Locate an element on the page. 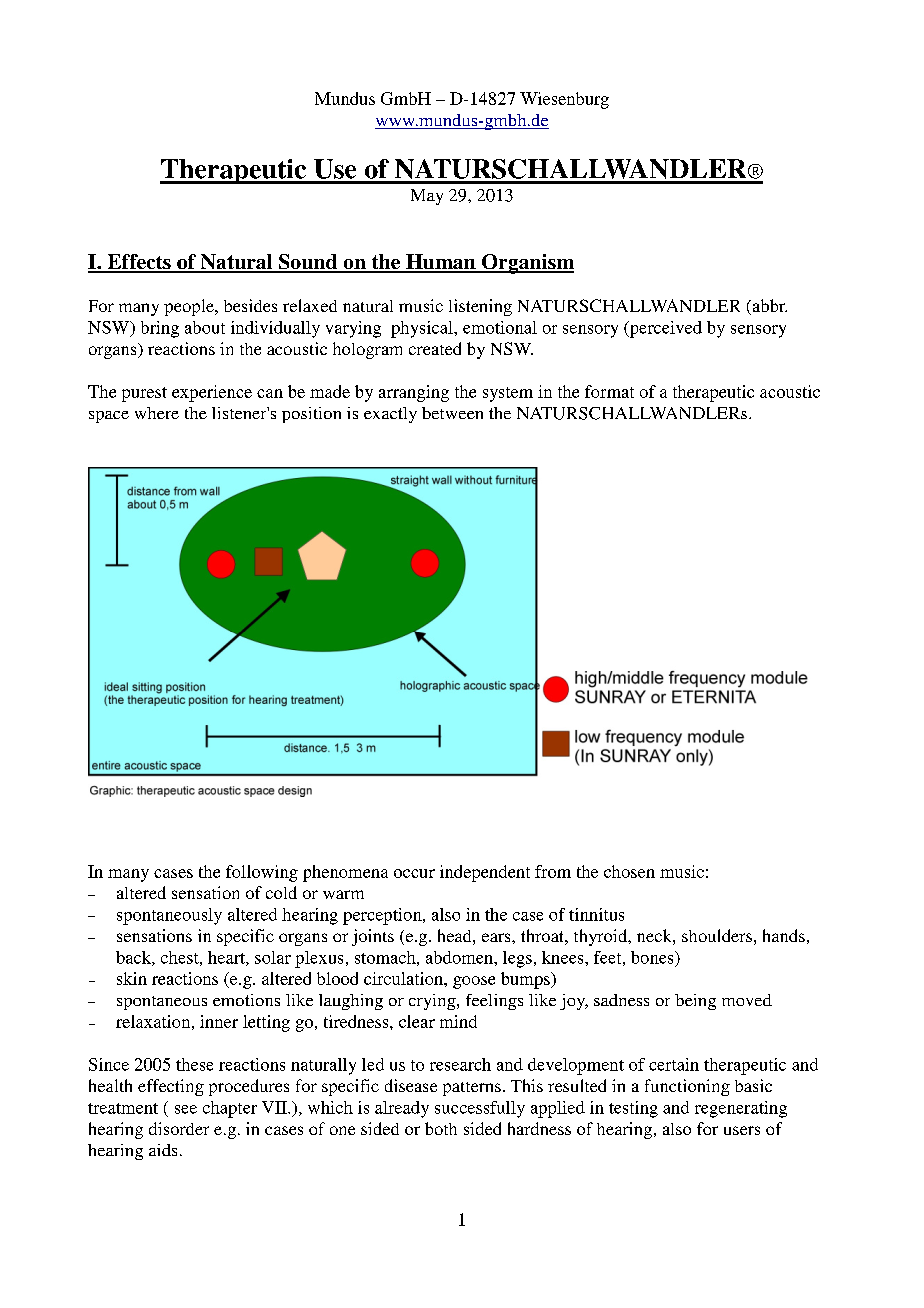 The height and width of the page is (1308, 924). users is located at coordinates (742, 1130).
